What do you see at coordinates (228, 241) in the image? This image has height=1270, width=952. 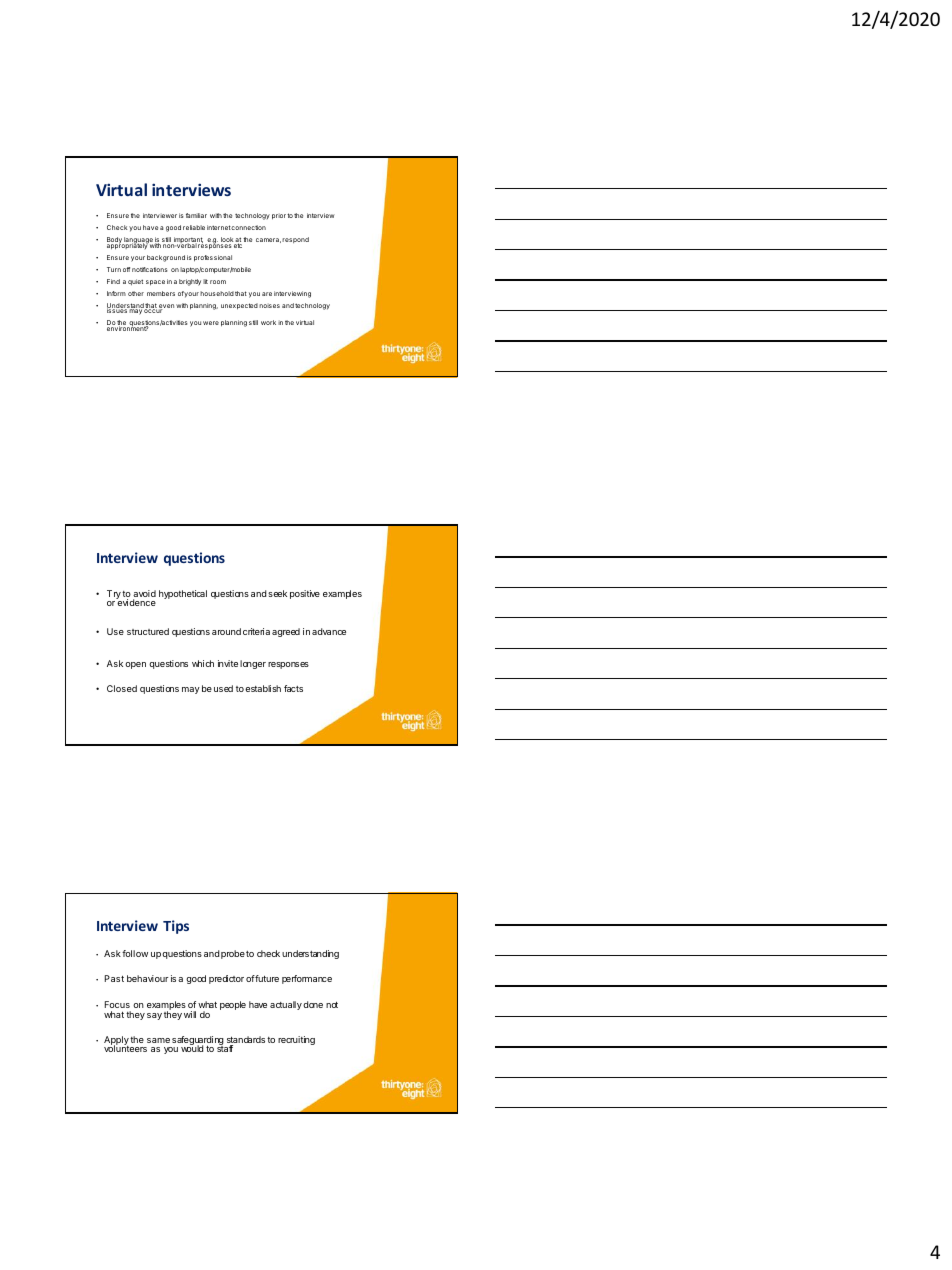 I see `look` at bounding box center [228, 241].
